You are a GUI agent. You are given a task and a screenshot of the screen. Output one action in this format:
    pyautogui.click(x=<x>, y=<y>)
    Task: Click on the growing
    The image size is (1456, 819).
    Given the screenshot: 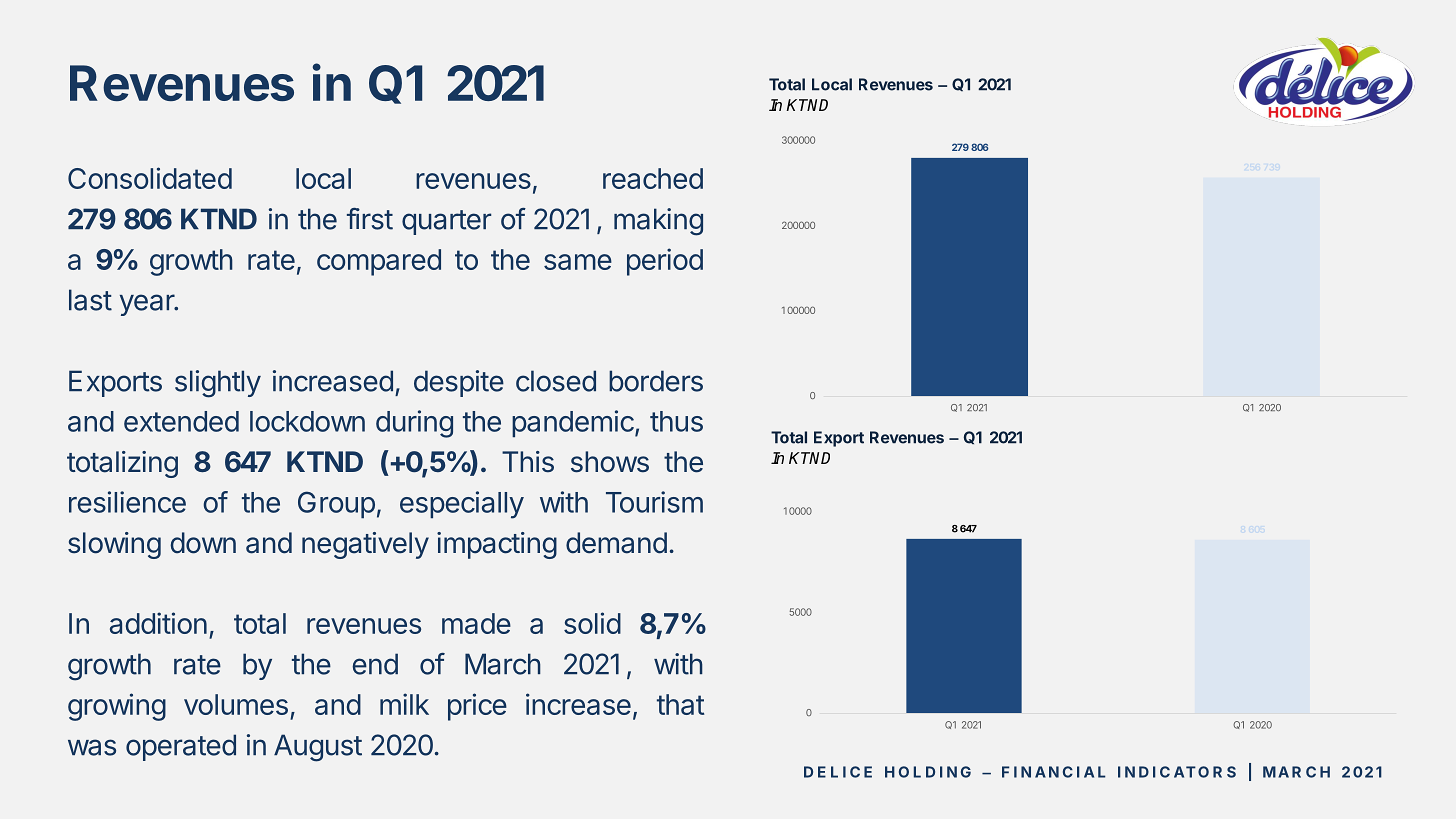 What is the action you would take?
    pyautogui.click(x=117, y=707)
